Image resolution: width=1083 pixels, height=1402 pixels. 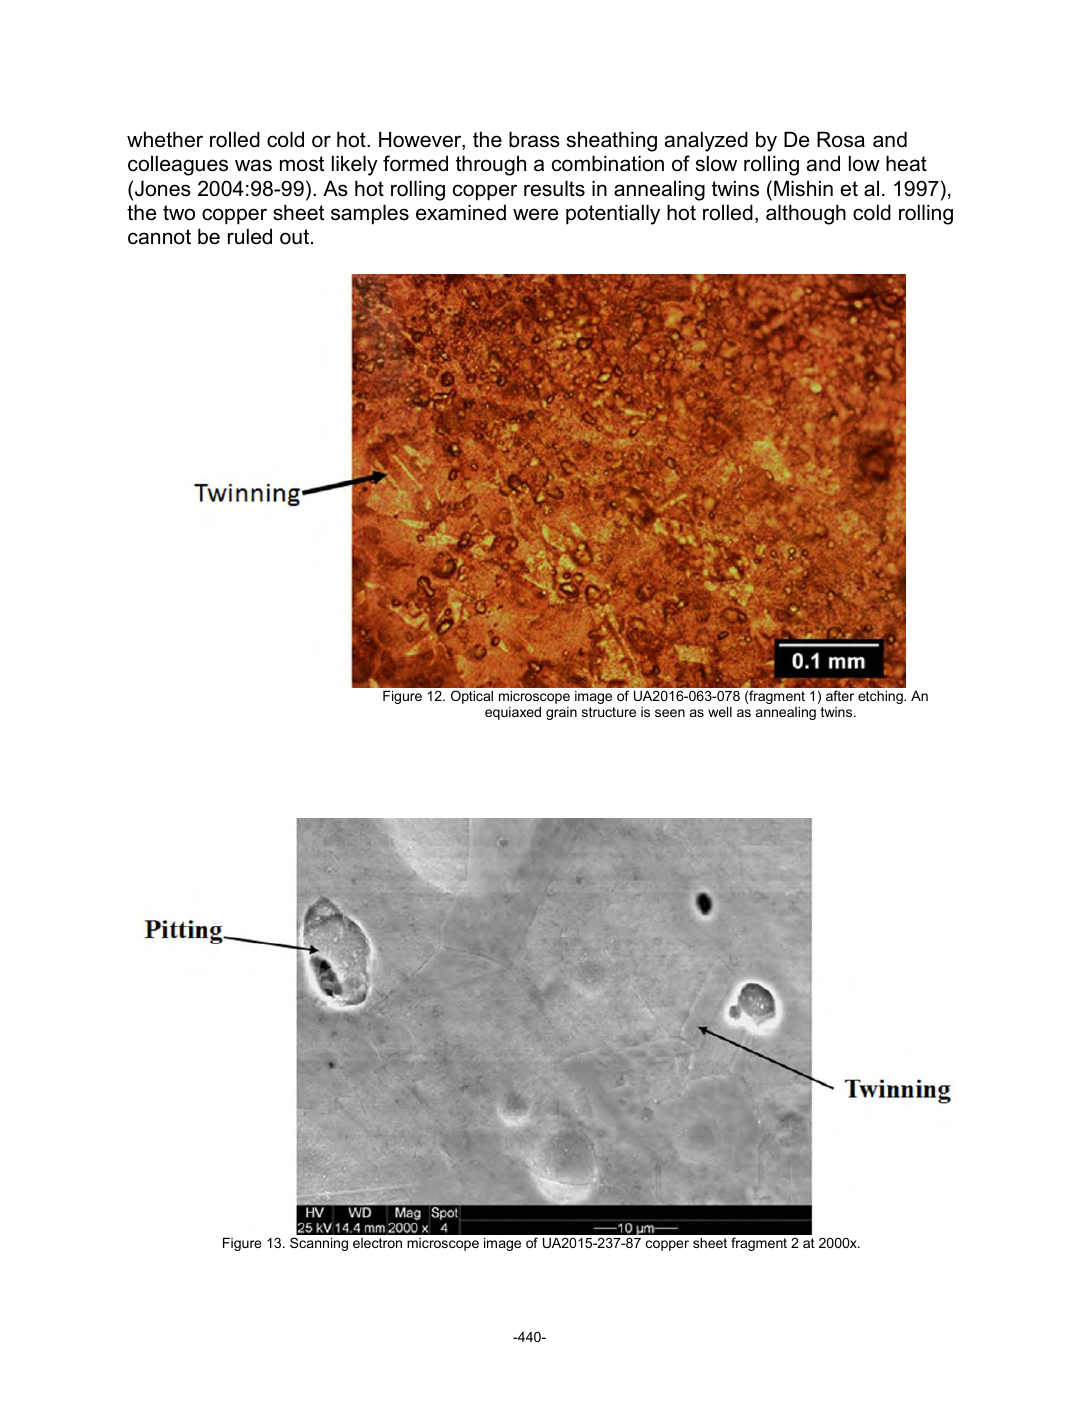 I want to click on after, so click(x=840, y=695).
